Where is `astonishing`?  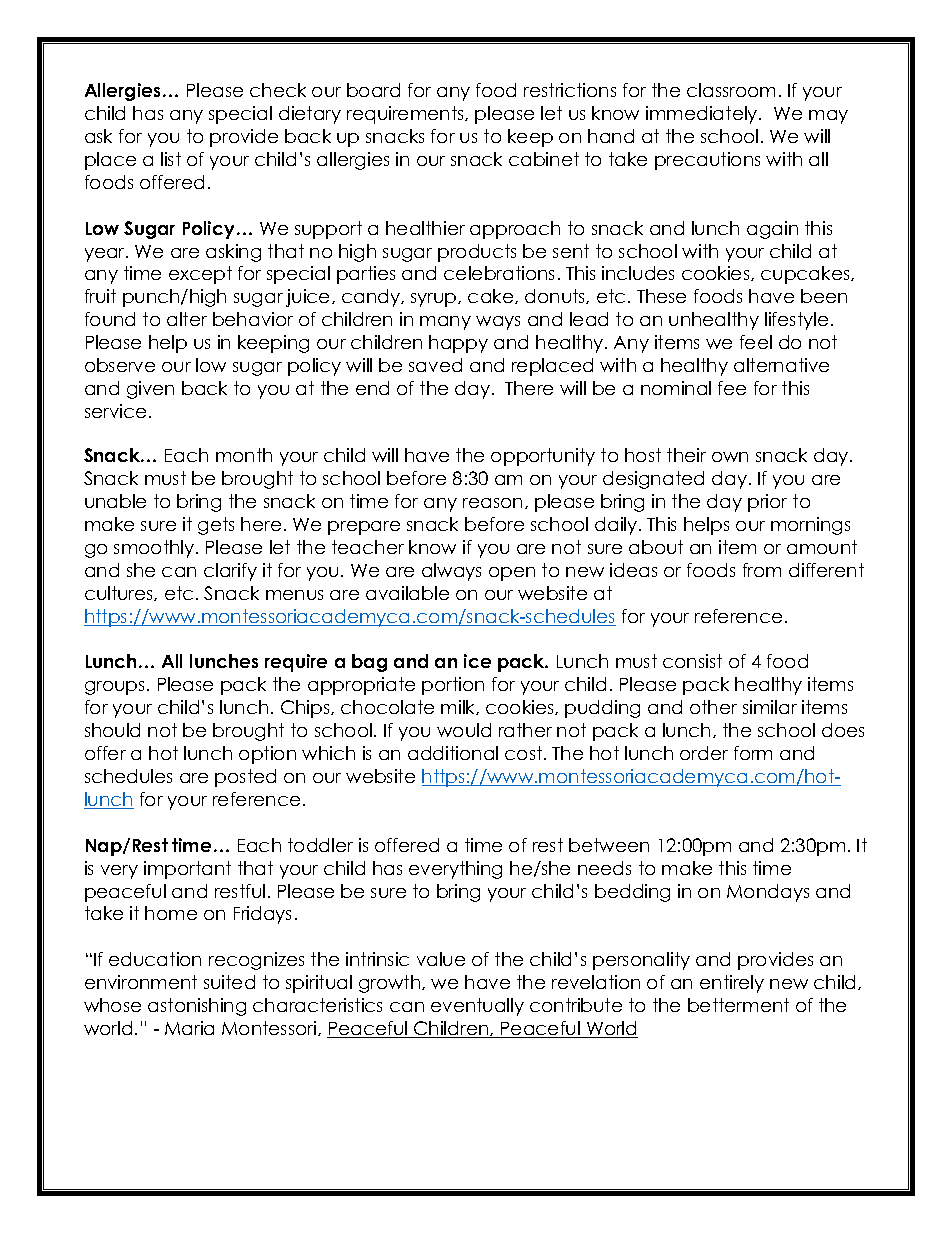 astonishing is located at coordinates (197, 1007).
